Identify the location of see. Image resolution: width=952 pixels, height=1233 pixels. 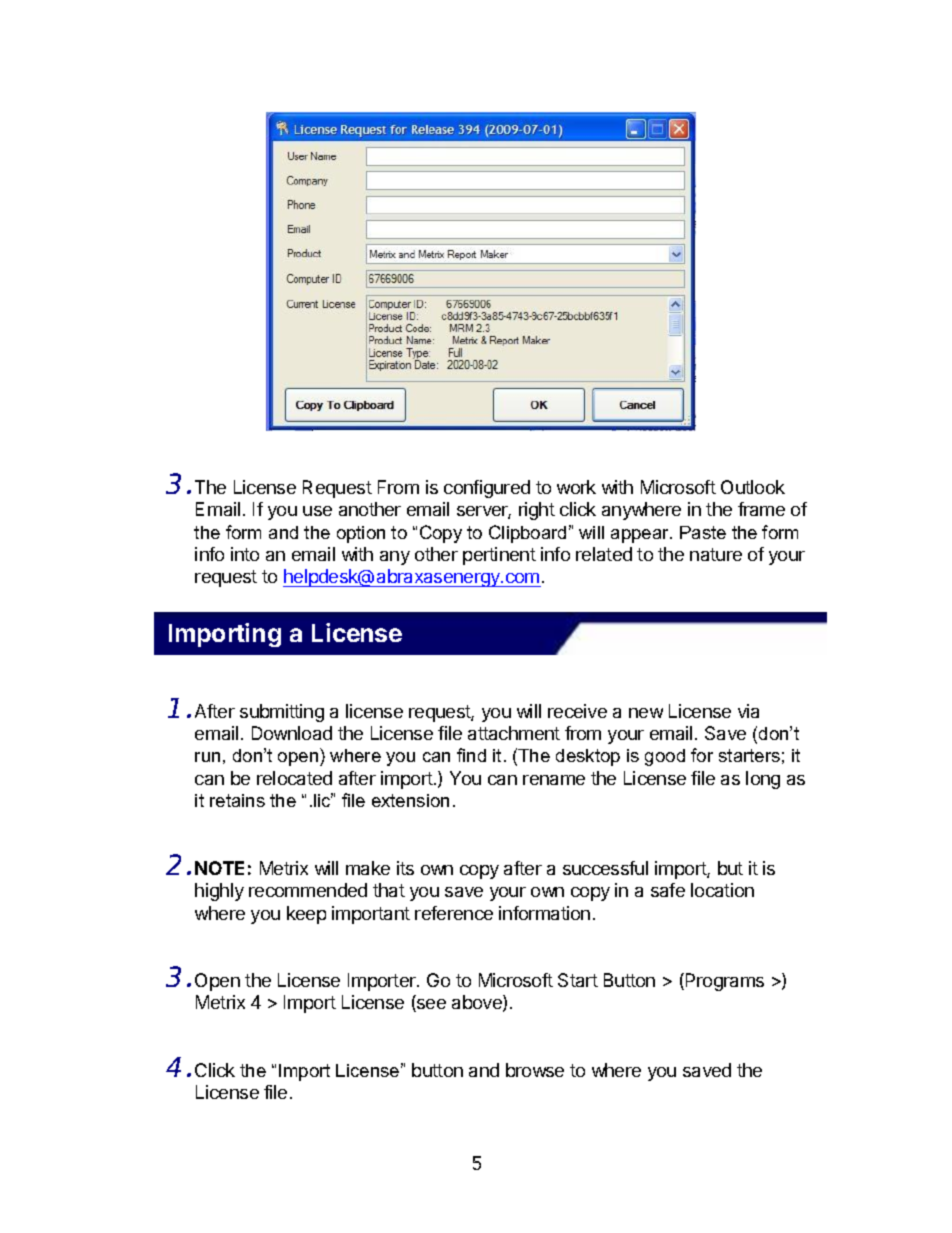
(430, 1005).
